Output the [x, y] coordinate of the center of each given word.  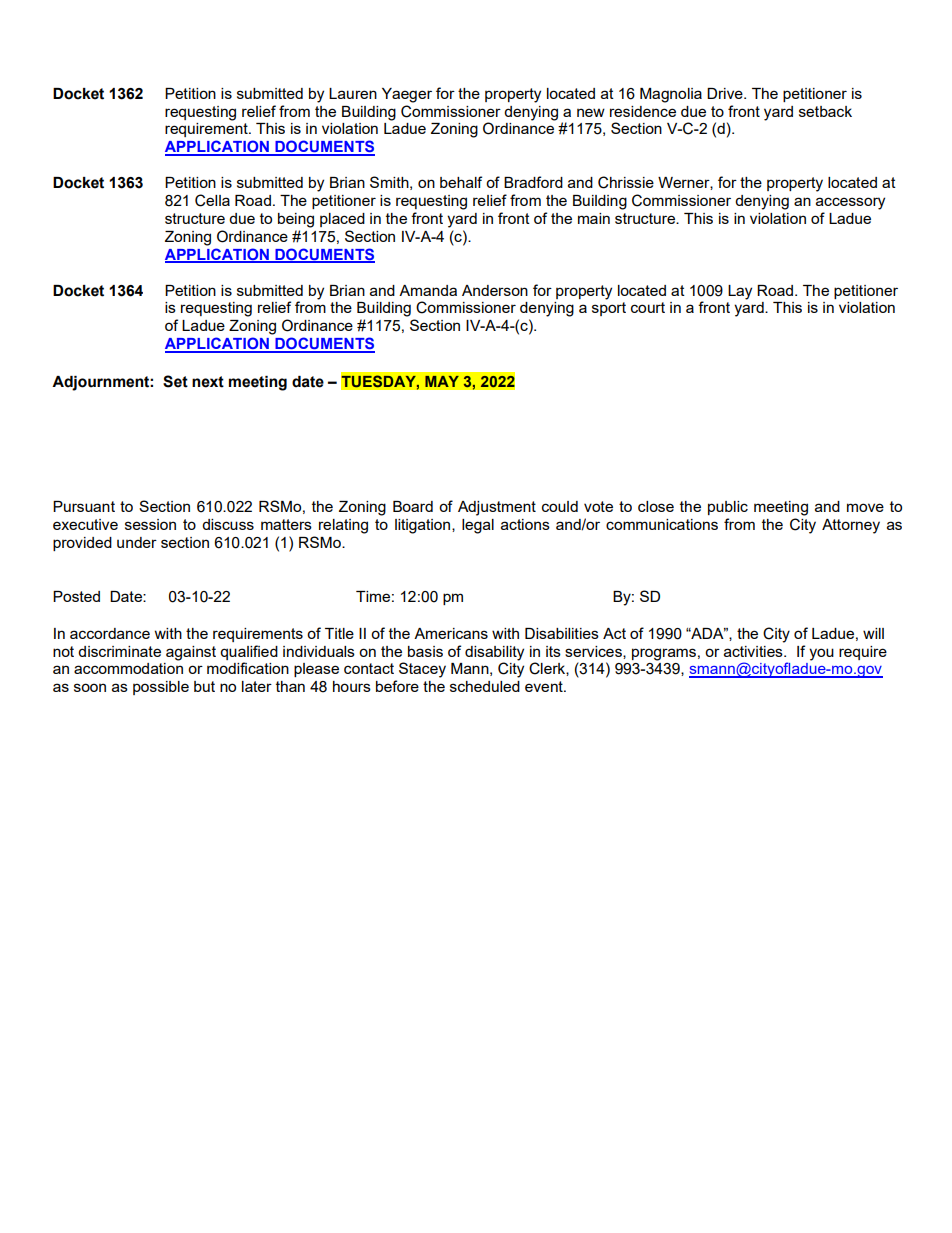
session [150, 524]
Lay [740, 292]
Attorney [851, 526]
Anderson [495, 290]
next [208, 382]
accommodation [128, 668]
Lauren [353, 93]
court [648, 307]
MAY [442, 381]
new [591, 112]
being [296, 220]
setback [825, 111]
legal [478, 526]
